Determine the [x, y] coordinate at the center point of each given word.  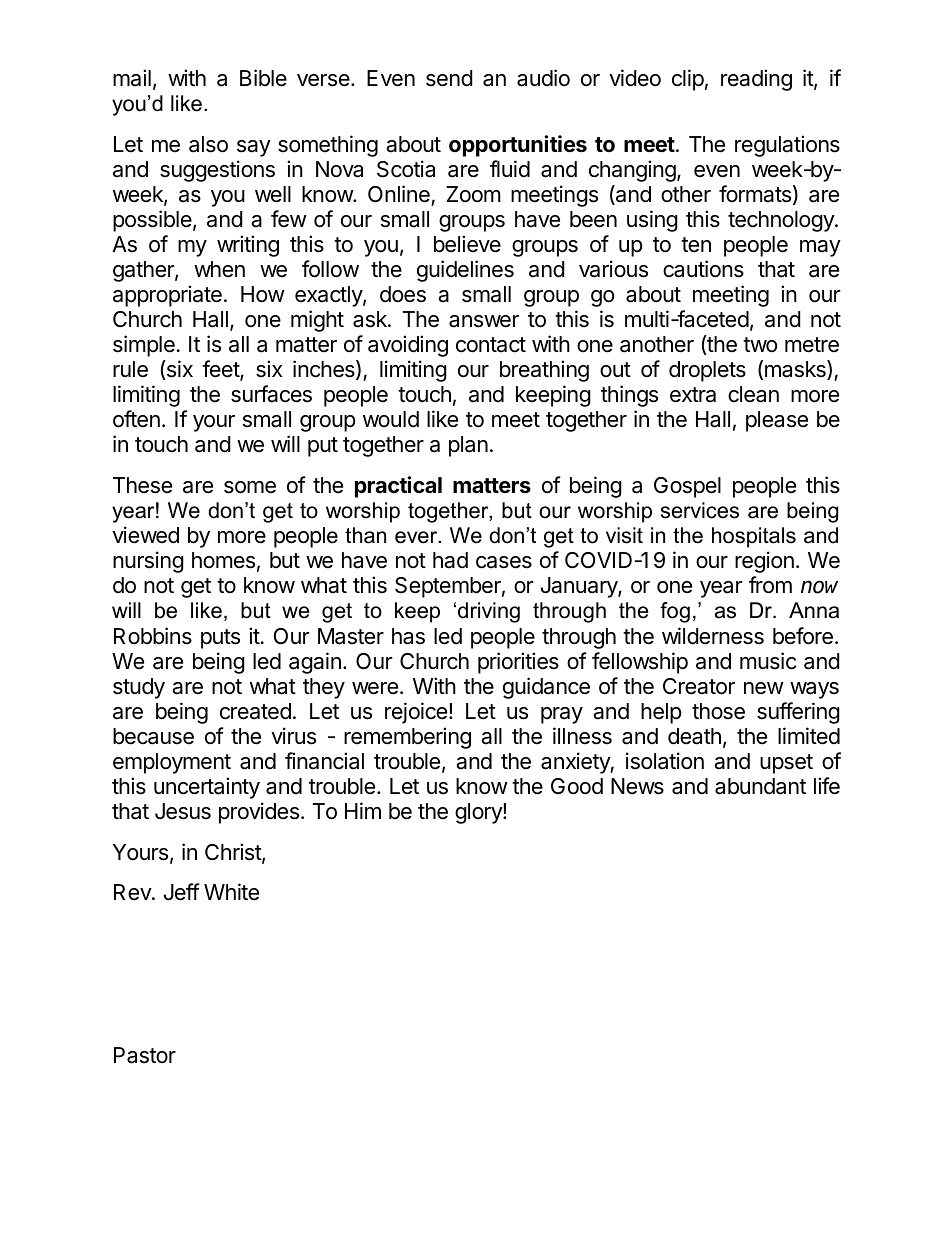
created [255, 711]
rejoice [416, 713]
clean [753, 394]
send [449, 78]
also [208, 144]
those [718, 711]
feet [221, 370]
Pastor [145, 1055]
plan [468, 446]
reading [756, 80]
